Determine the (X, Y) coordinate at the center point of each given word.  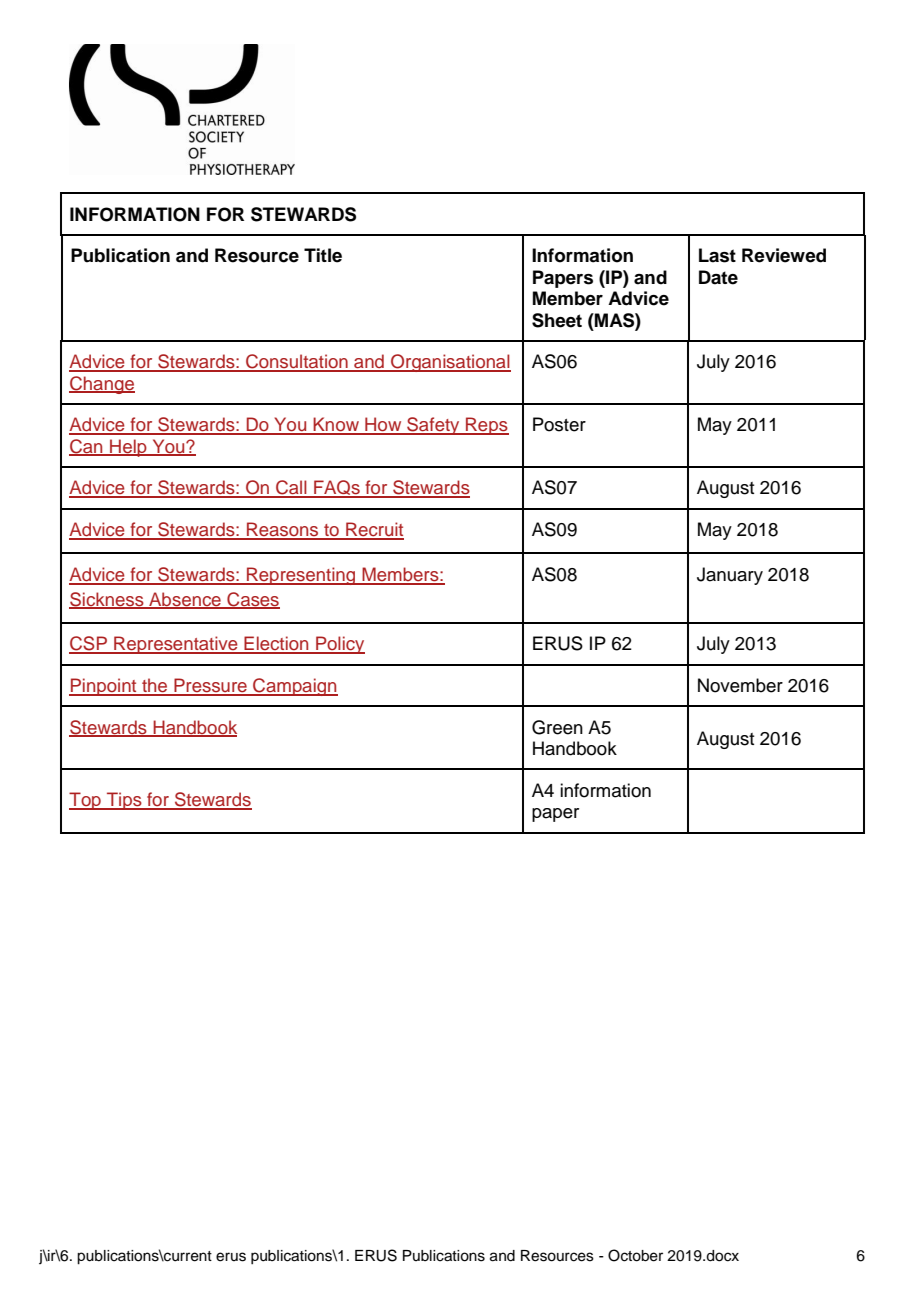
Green (557, 727)
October (635, 1255)
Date (718, 277)
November (740, 685)
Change (102, 385)
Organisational (450, 363)
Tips (124, 801)
